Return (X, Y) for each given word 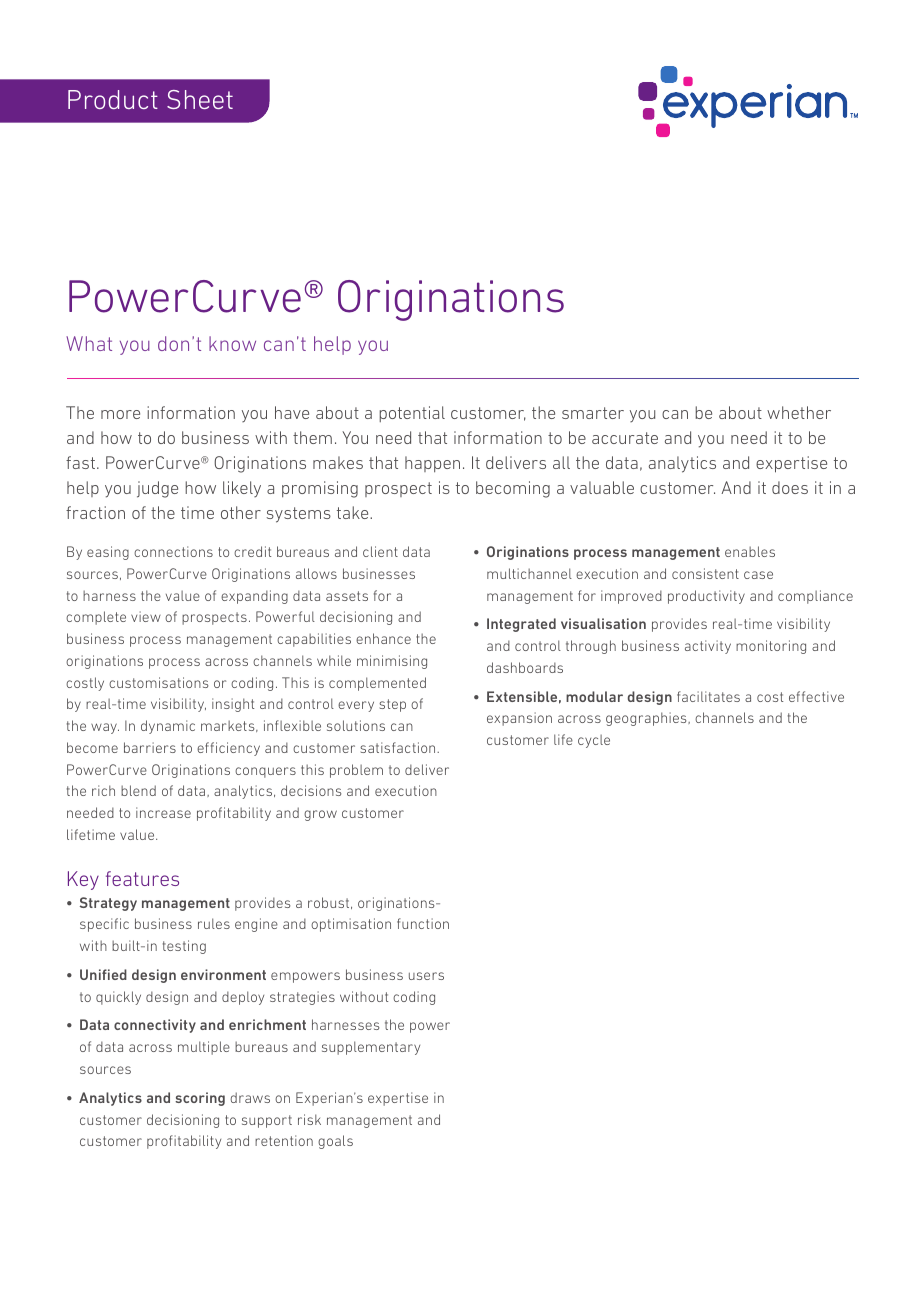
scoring (200, 1099)
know (232, 343)
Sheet (200, 99)
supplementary (371, 1048)
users (426, 976)
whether (799, 412)
